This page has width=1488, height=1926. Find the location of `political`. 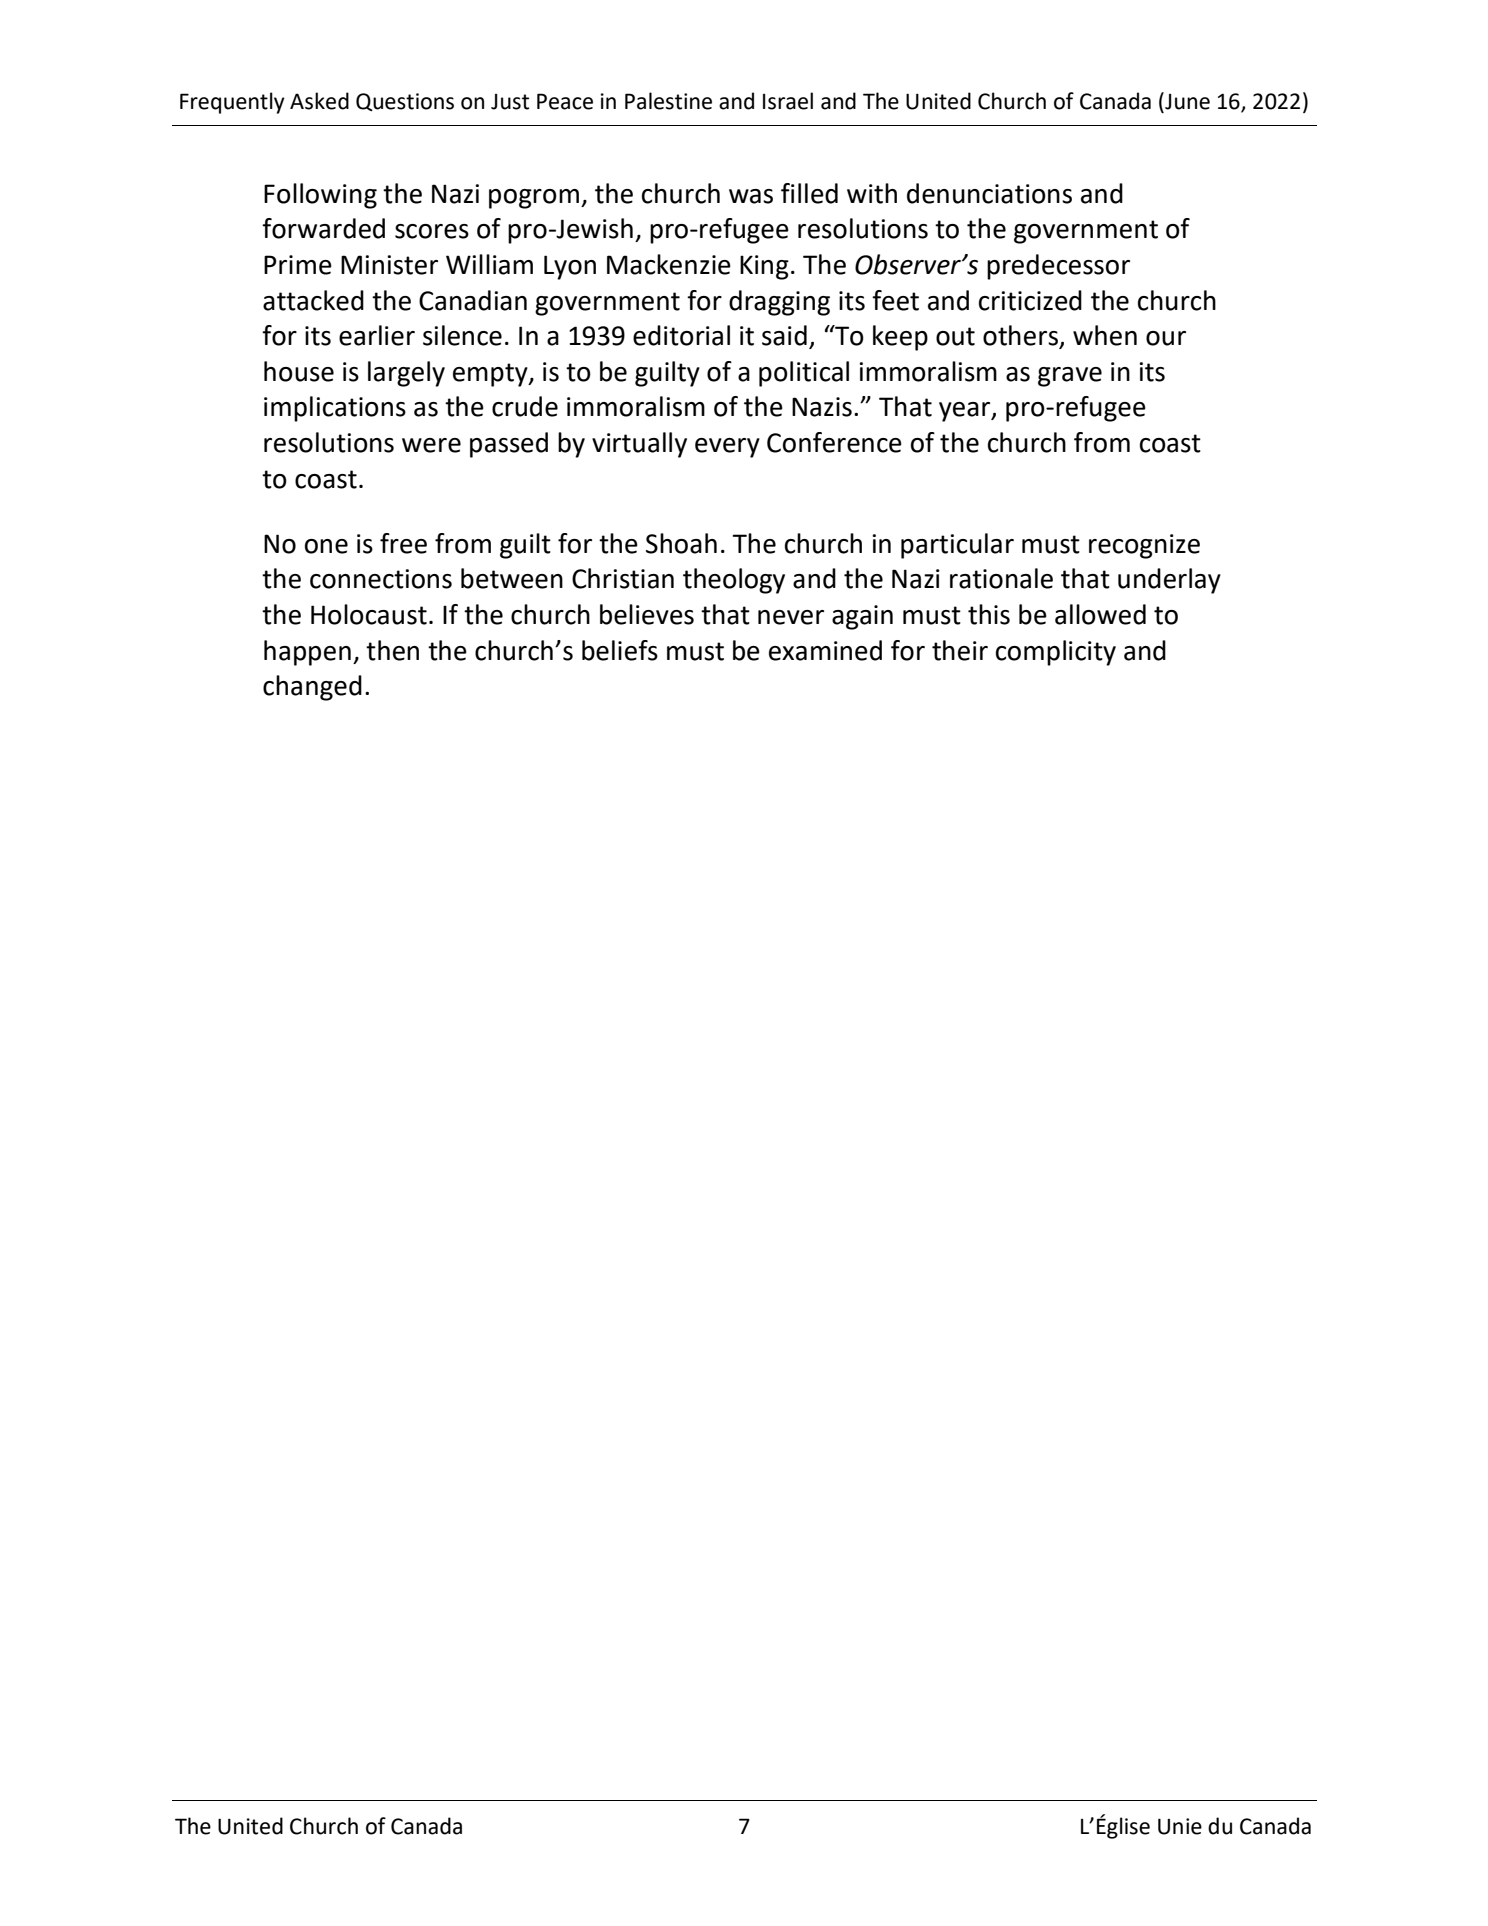

political is located at coordinates (804, 374).
